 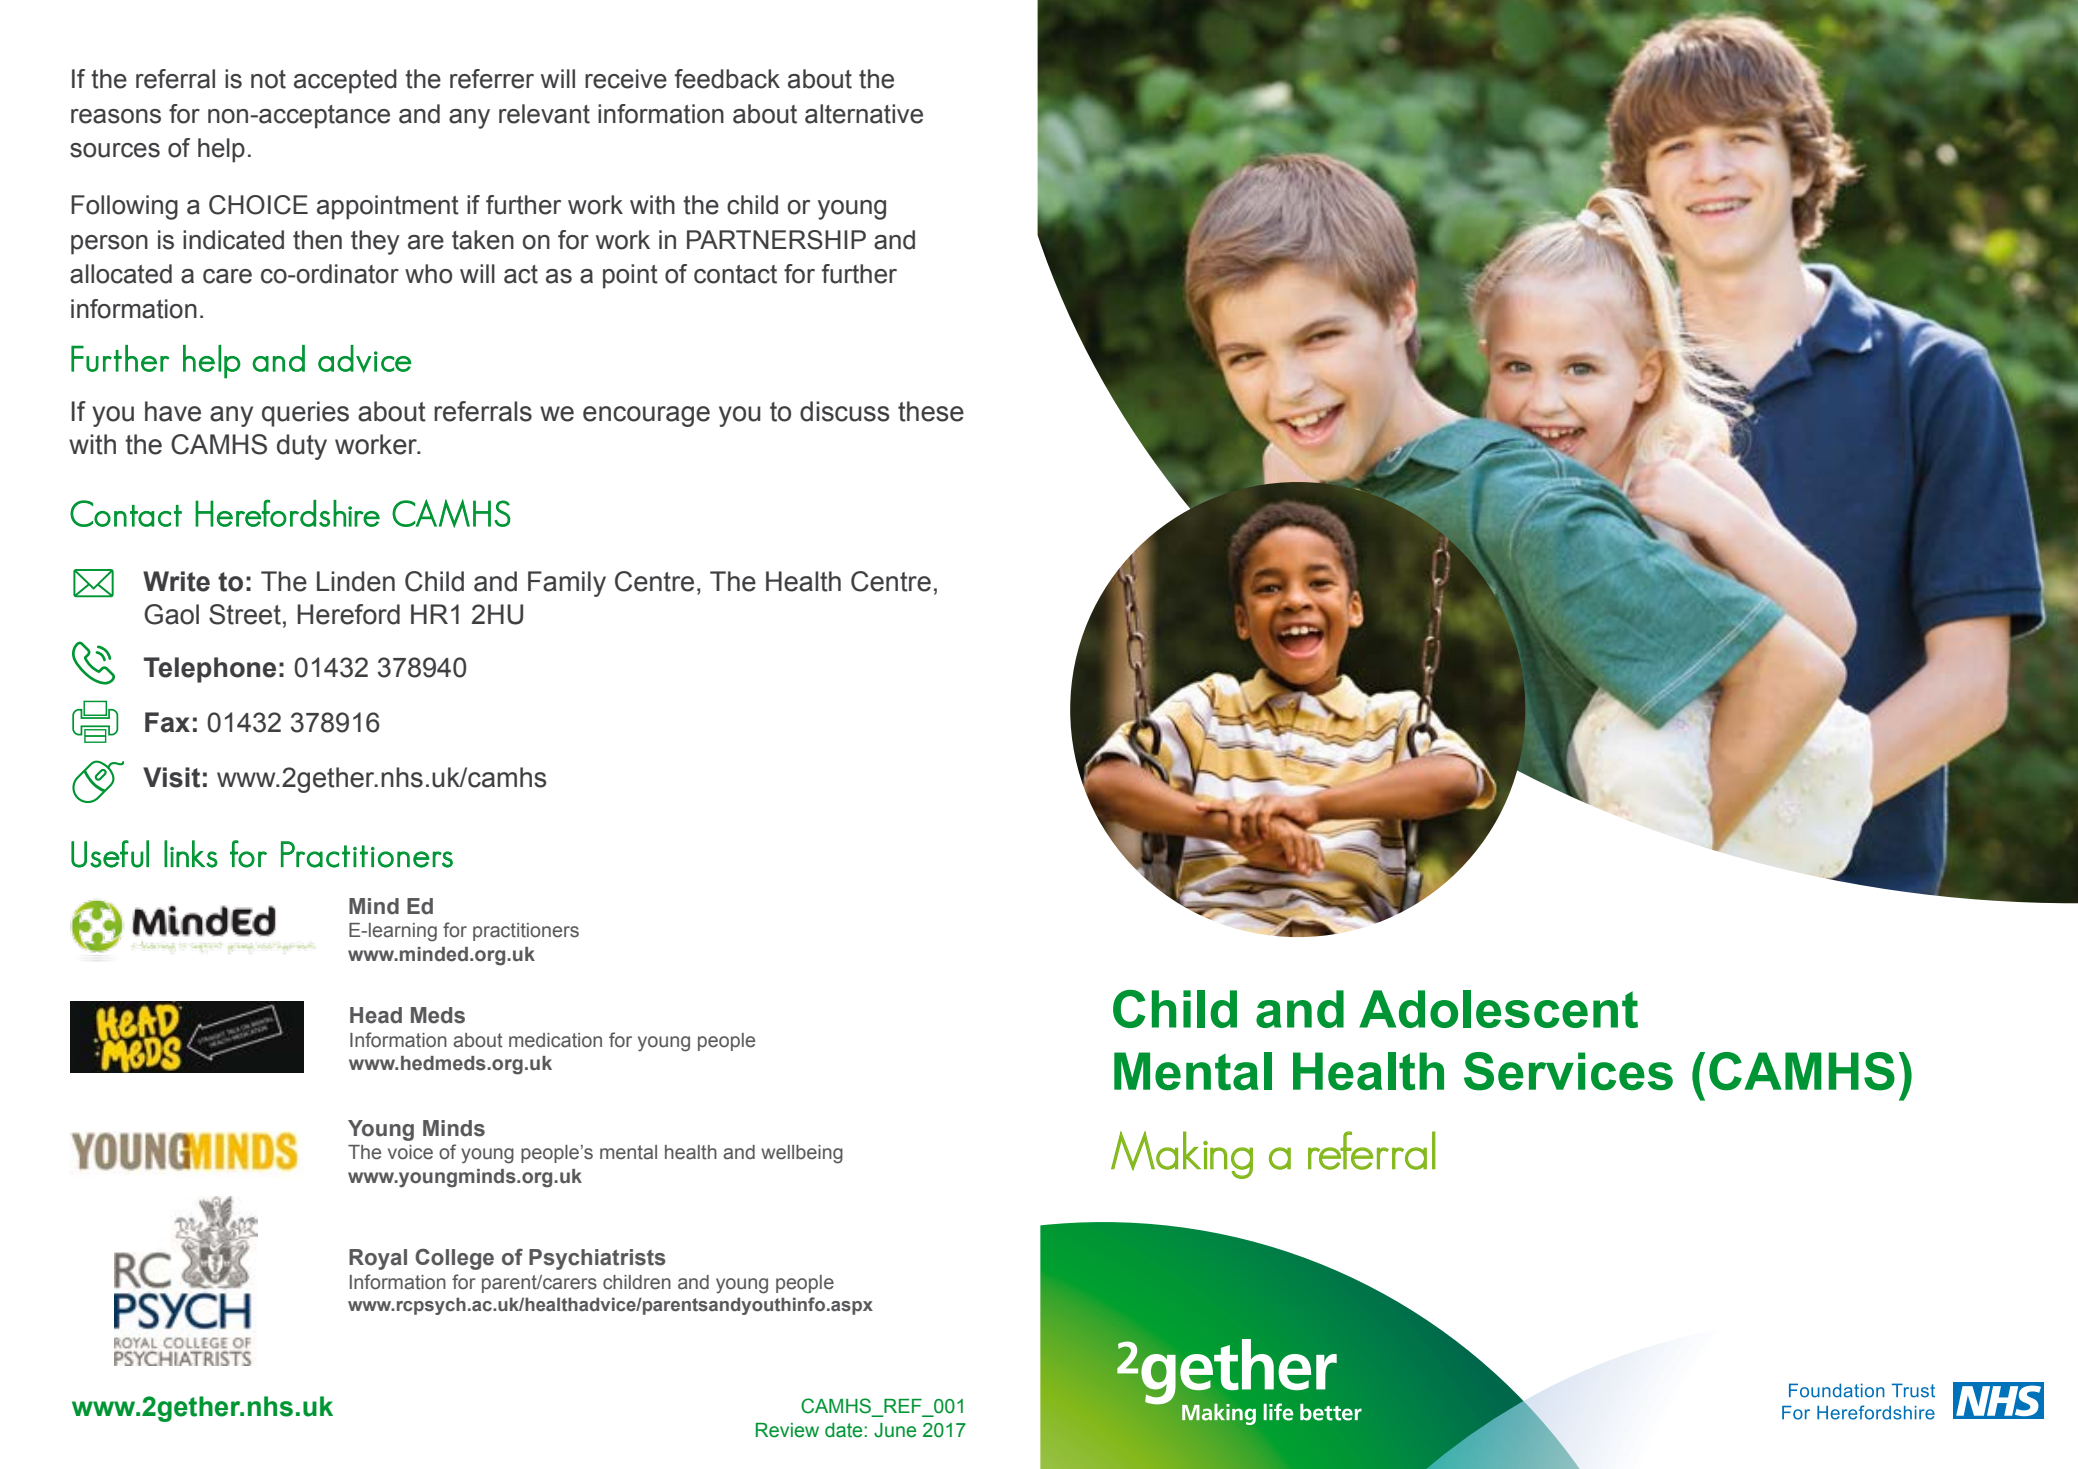 I want to click on discuss, so click(x=845, y=411).
